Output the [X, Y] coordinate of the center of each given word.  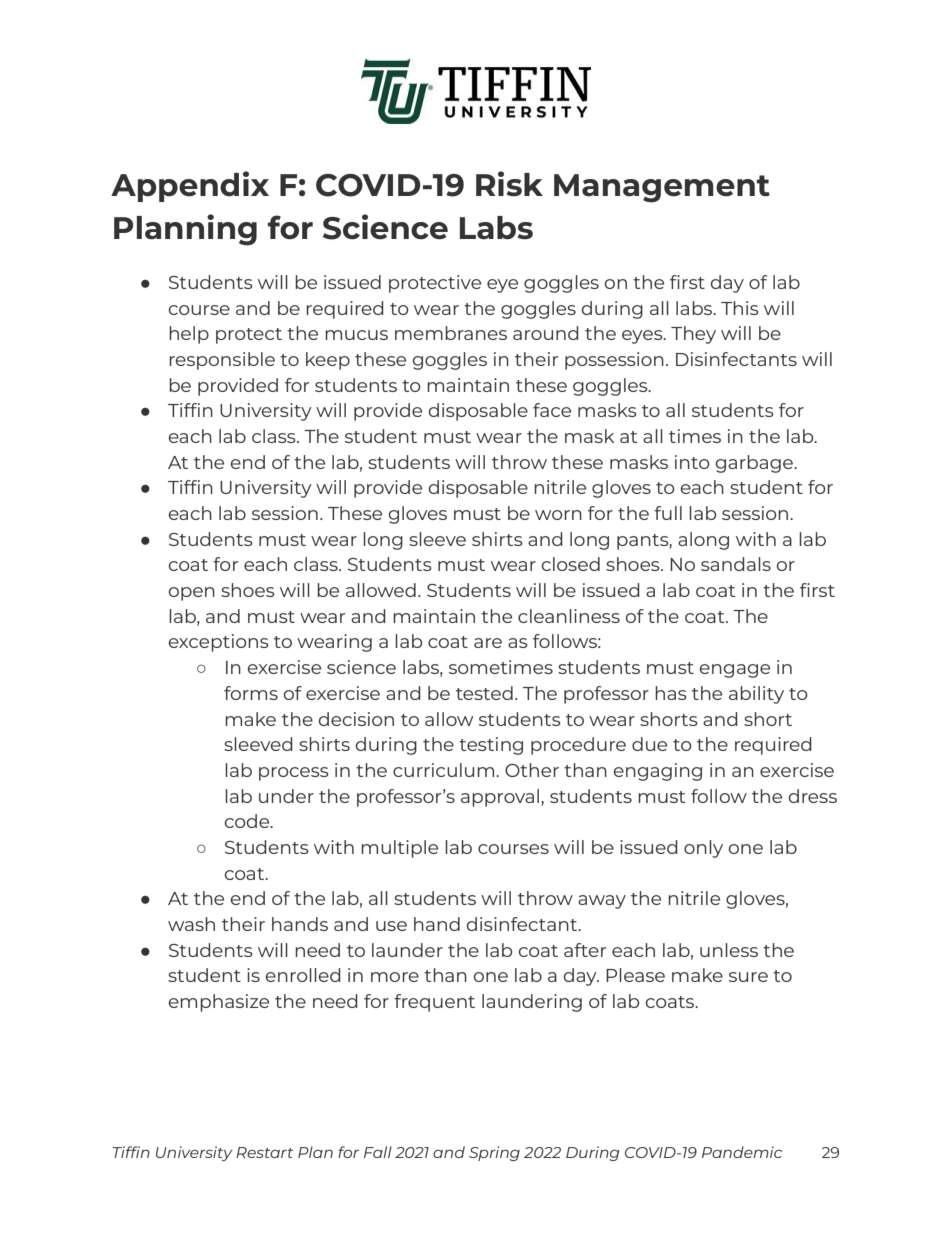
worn [558, 515]
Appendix [190, 186]
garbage [755, 464]
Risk [509, 184]
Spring [494, 1153]
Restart [264, 1152]
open [192, 594]
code [248, 821]
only [703, 849]
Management [662, 188]
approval [501, 798]
